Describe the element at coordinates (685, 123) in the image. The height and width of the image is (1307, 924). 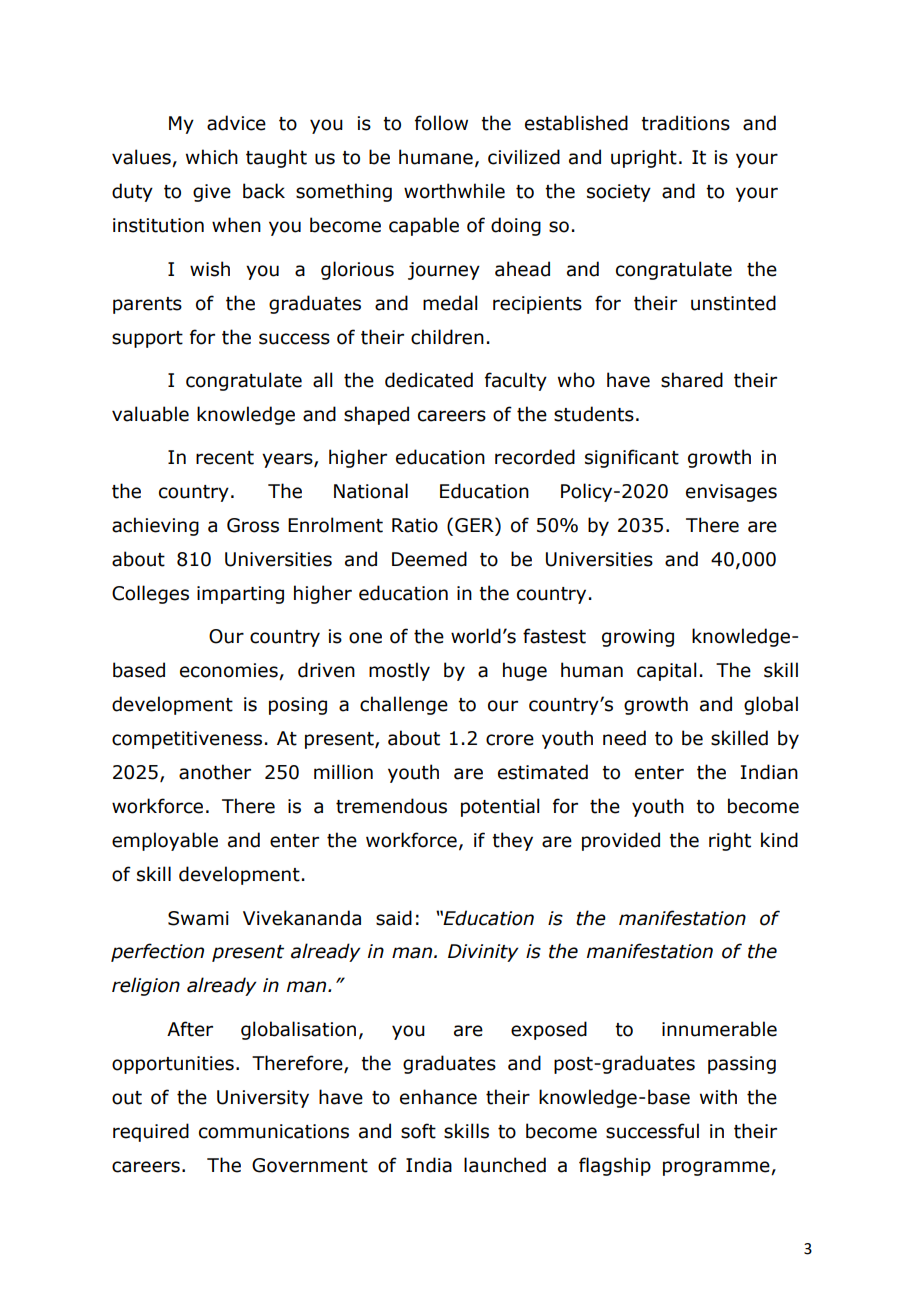
I see `traditions` at that location.
